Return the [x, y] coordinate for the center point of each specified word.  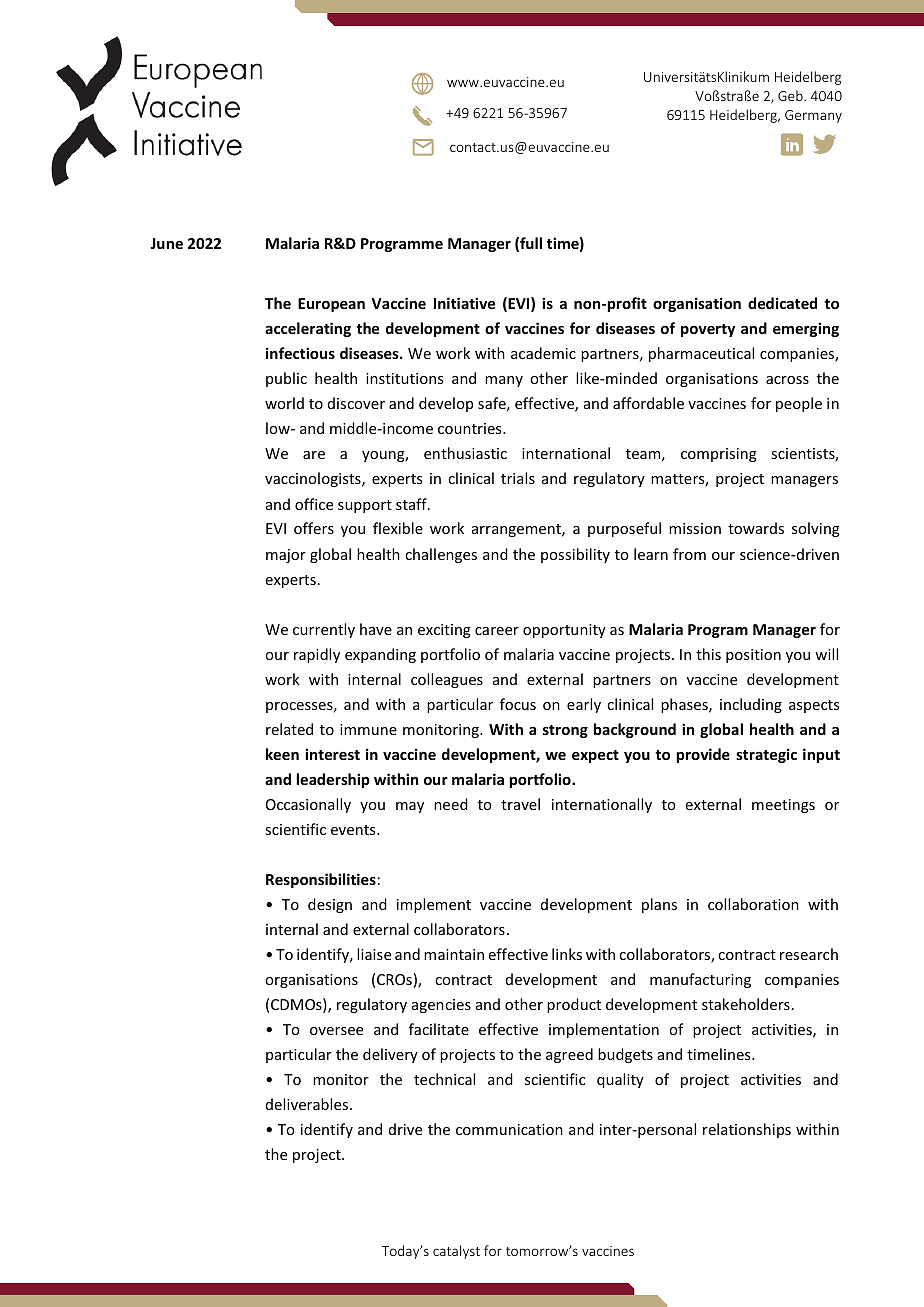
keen [282, 754]
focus [518, 704]
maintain [454, 954]
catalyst [456, 1252]
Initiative [464, 303]
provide [703, 755]
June [166, 243]
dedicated [782, 303]
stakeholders [746, 1004]
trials [518, 478]
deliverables [308, 1104]
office [314, 504]
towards [756, 528]
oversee [336, 1031]
